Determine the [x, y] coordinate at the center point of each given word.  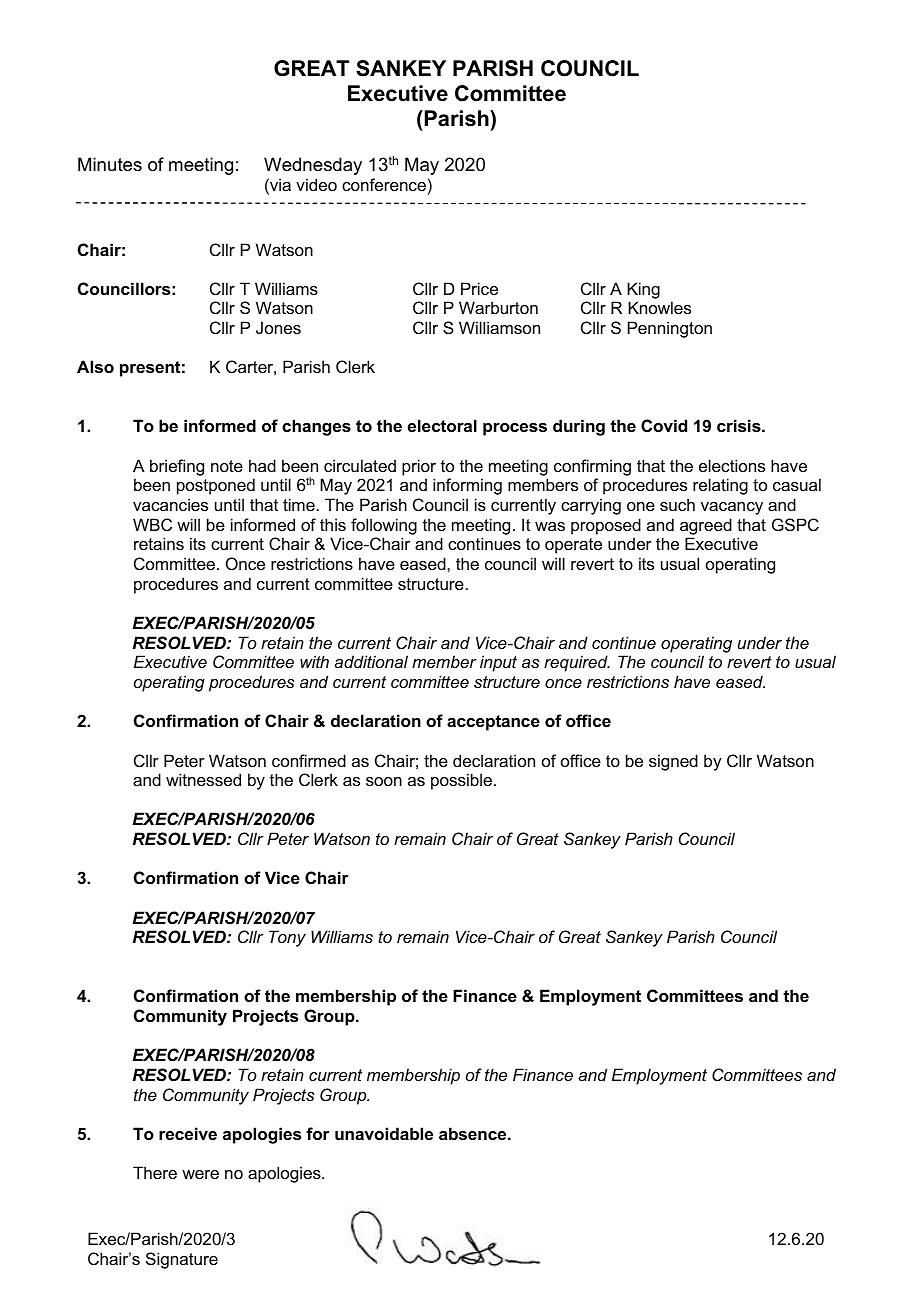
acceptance [493, 723]
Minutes [110, 164]
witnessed [203, 779]
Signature [182, 1260]
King [643, 290]
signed [673, 762]
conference [384, 184]
